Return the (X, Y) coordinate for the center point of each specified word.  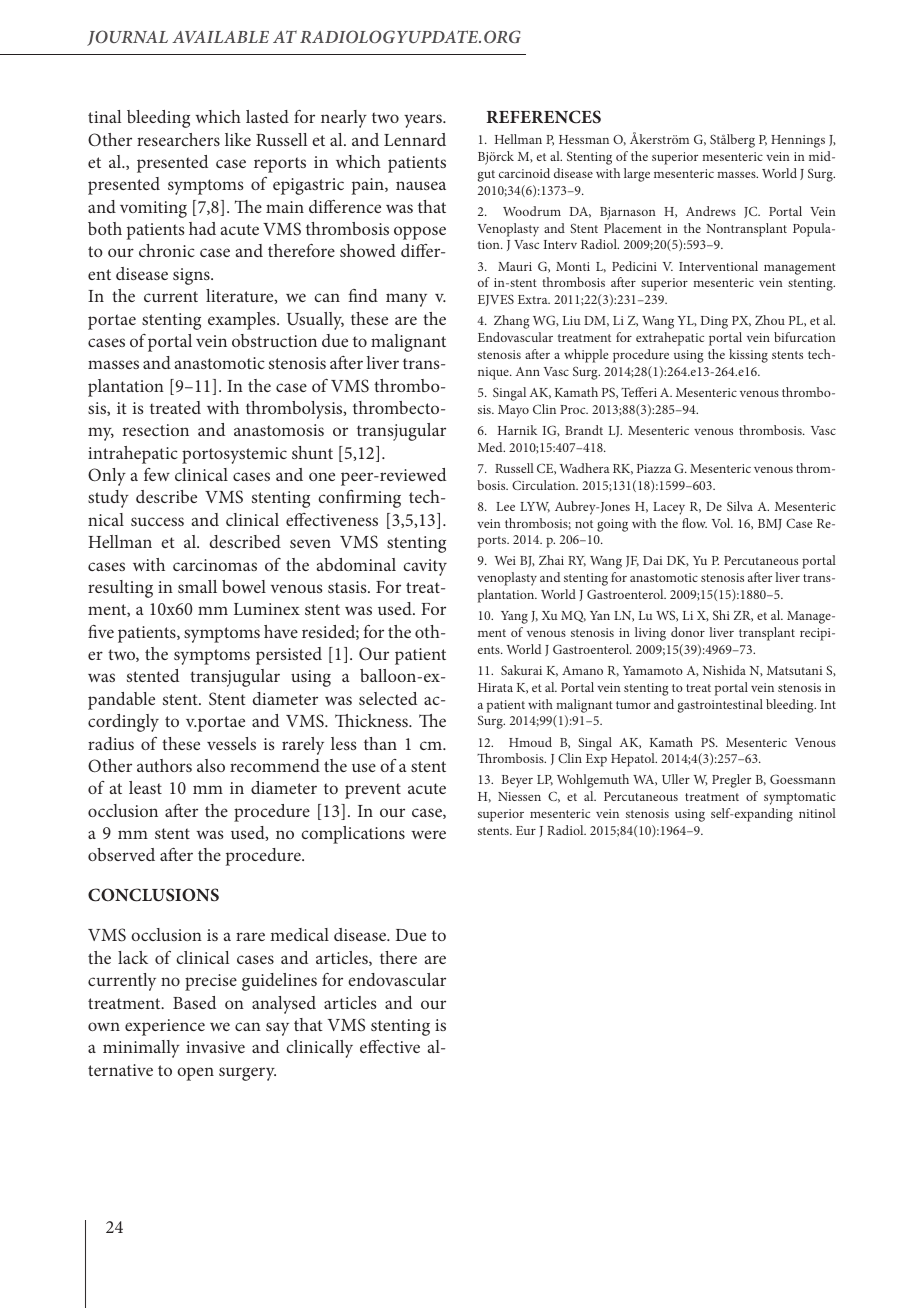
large (637, 175)
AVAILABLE (220, 37)
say (277, 1029)
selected (388, 698)
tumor (633, 705)
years (424, 121)
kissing (748, 356)
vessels (231, 743)
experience (165, 1027)
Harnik (517, 430)
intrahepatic (133, 455)
